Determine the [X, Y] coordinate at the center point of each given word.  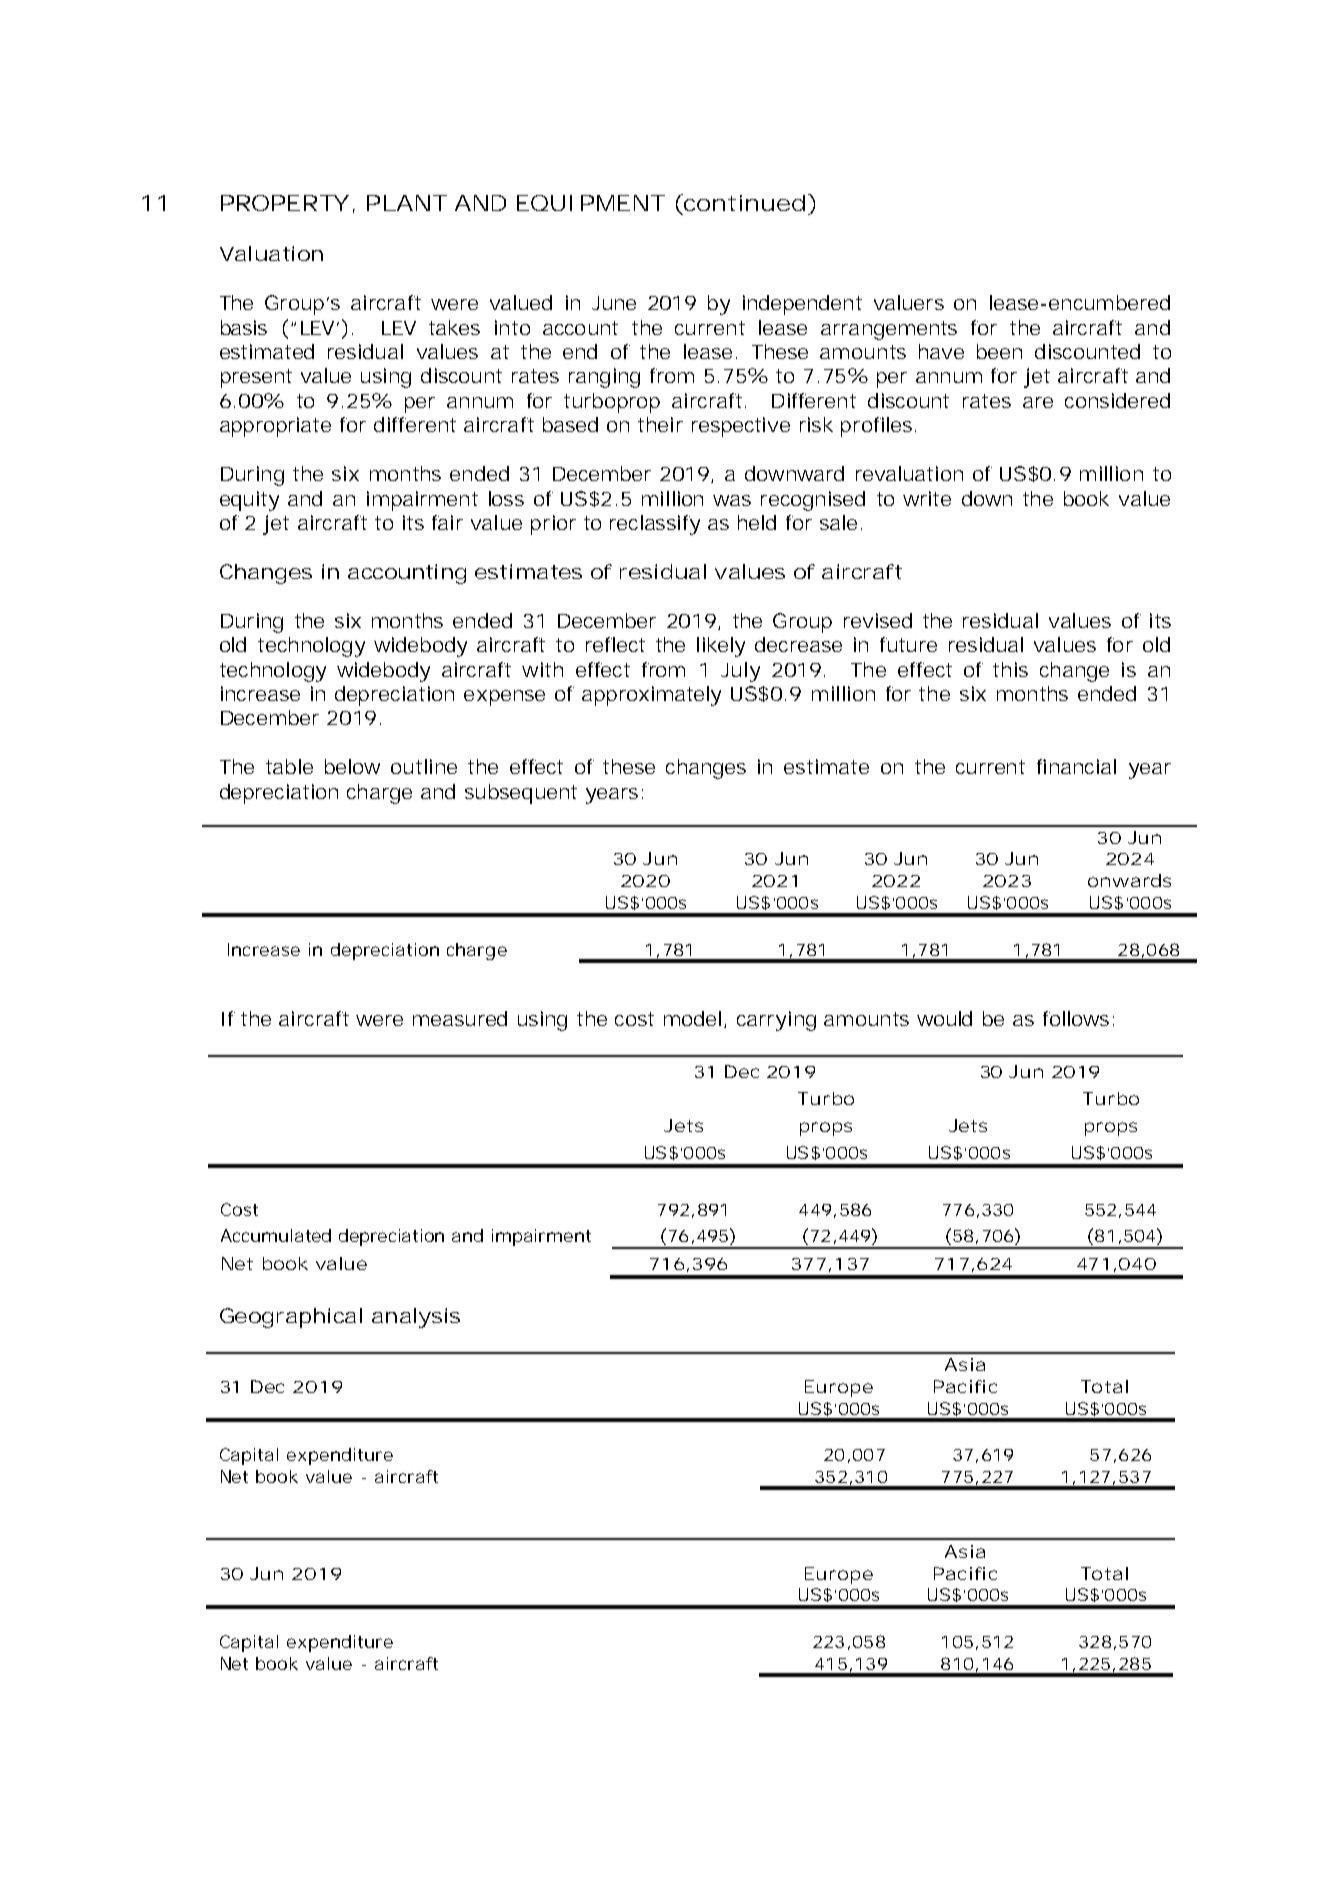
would [944, 1018]
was [732, 500]
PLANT [406, 203]
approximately [651, 696]
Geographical [291, 1318]
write [927, 498]
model [692, 1018]
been [999, 351]
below [352, 766]
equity [249, 501]
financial [1076, 766]
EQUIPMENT [591, 203]
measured [460, 1018]
